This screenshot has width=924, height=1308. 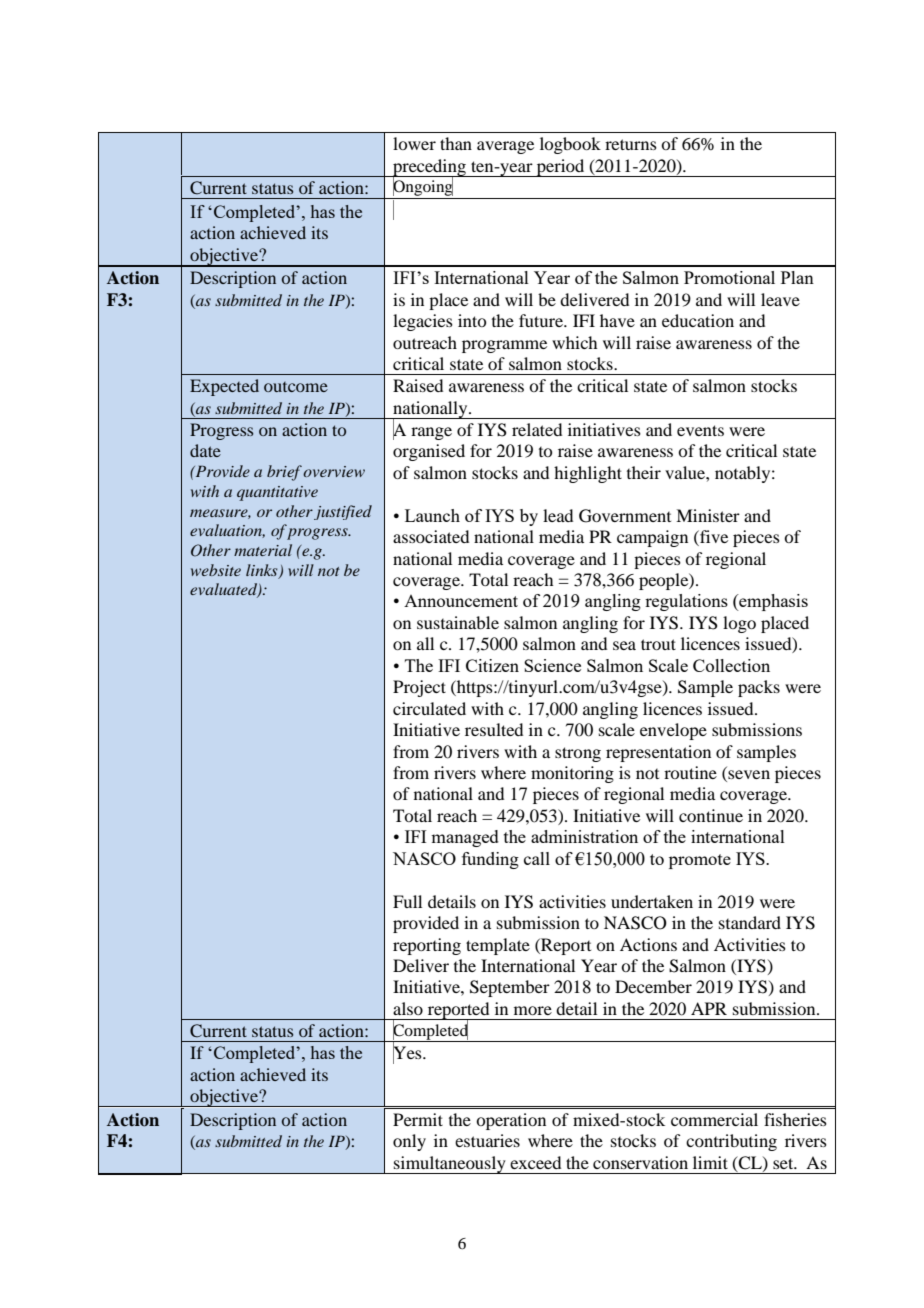 What do you see at coordinates (490, 860) in the screenshot?
I see `funding` at bounding box center [490, 860].
